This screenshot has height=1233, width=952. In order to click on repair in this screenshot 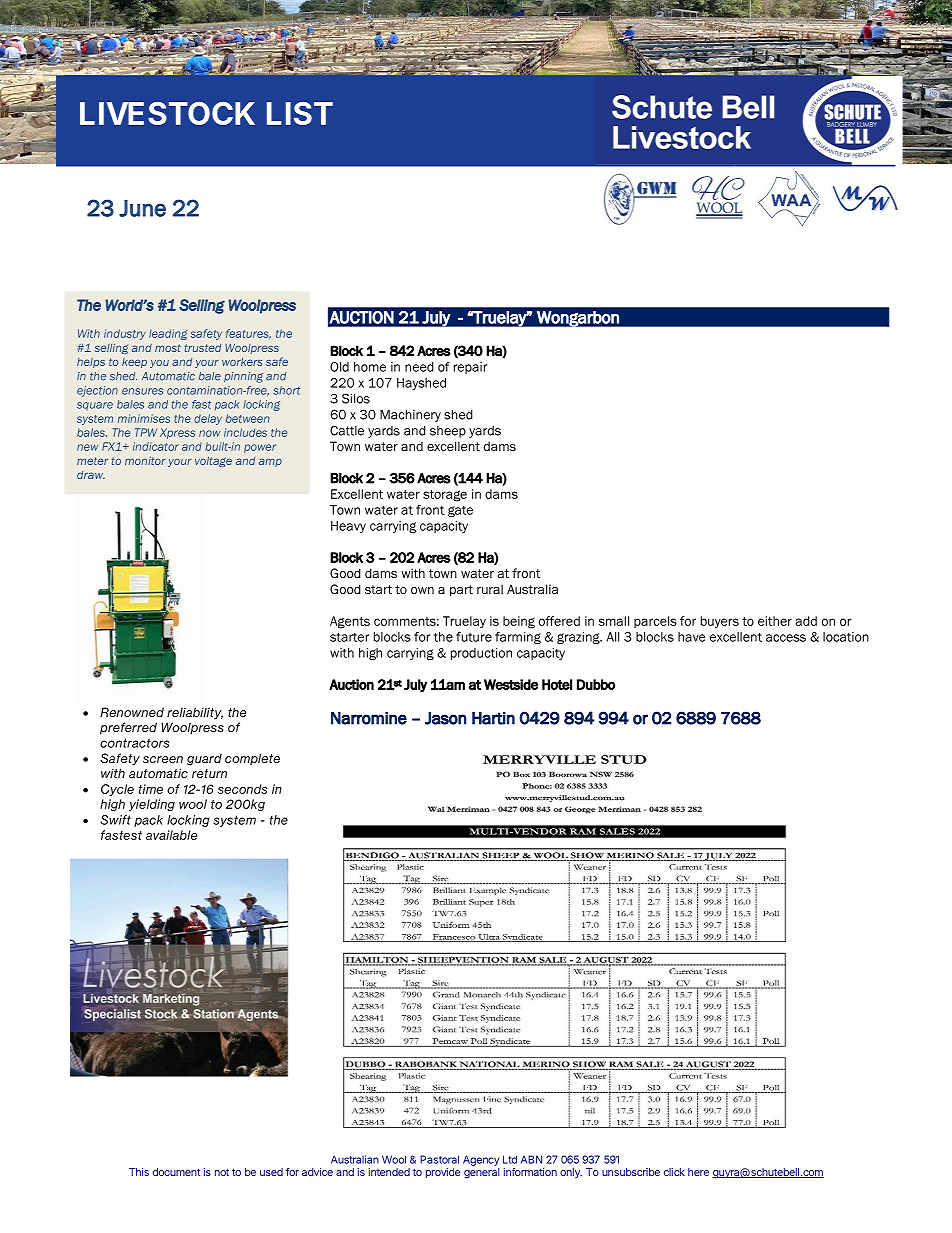, I will do `click(470, 368)`.
